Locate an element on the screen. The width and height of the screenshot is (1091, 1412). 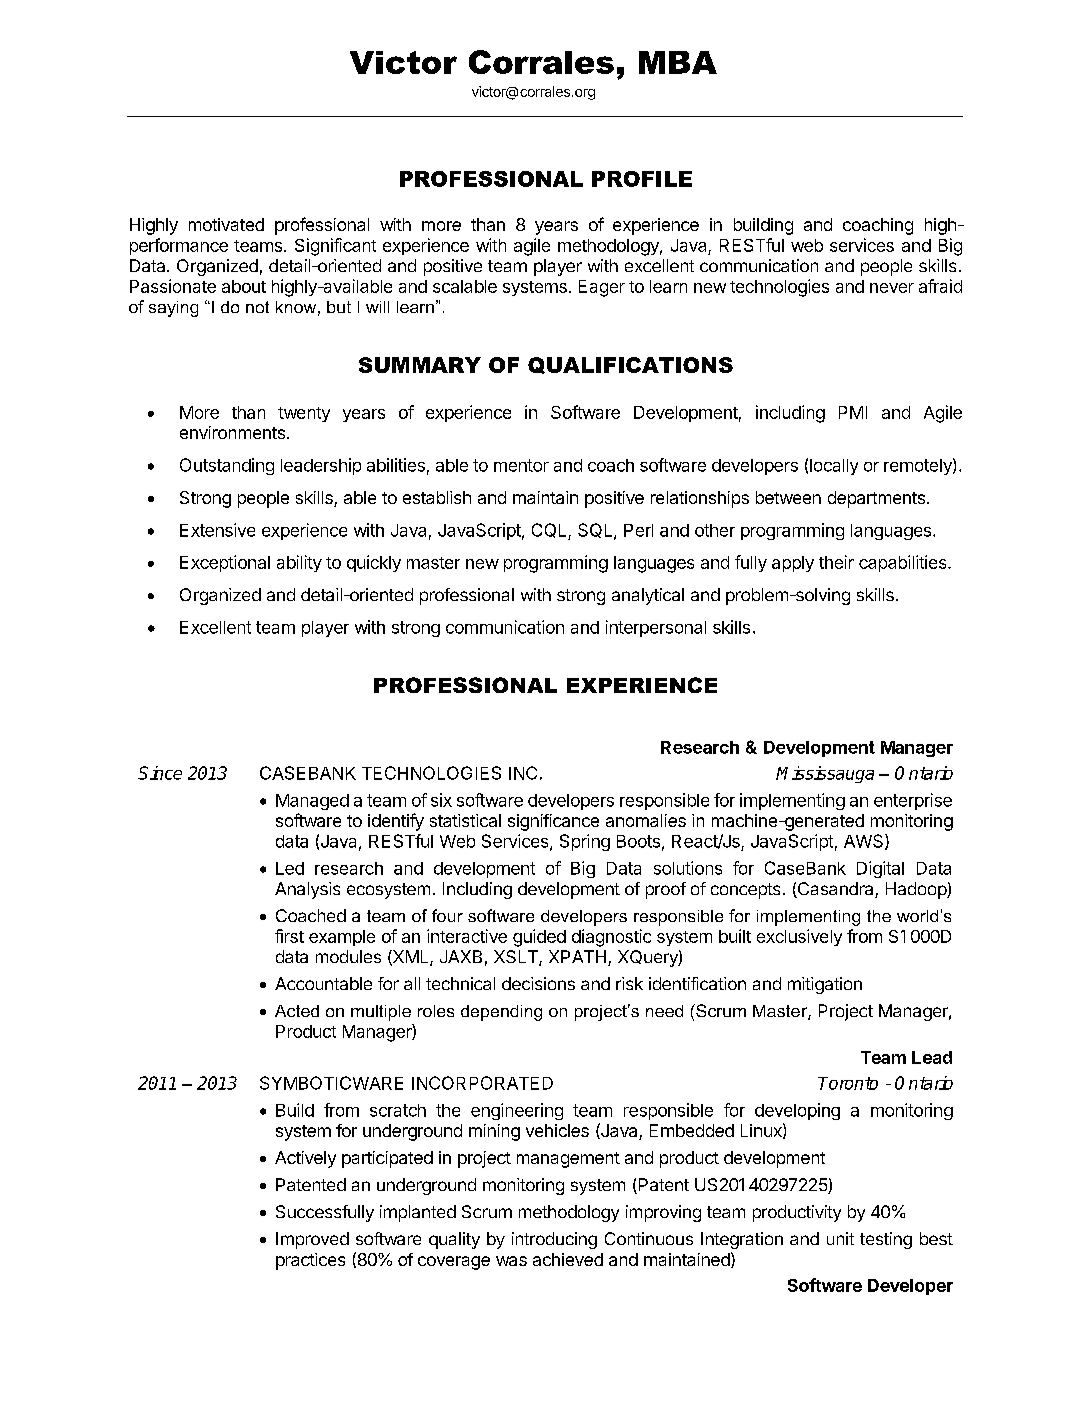
CQL is located at coordinates (550, 531).
